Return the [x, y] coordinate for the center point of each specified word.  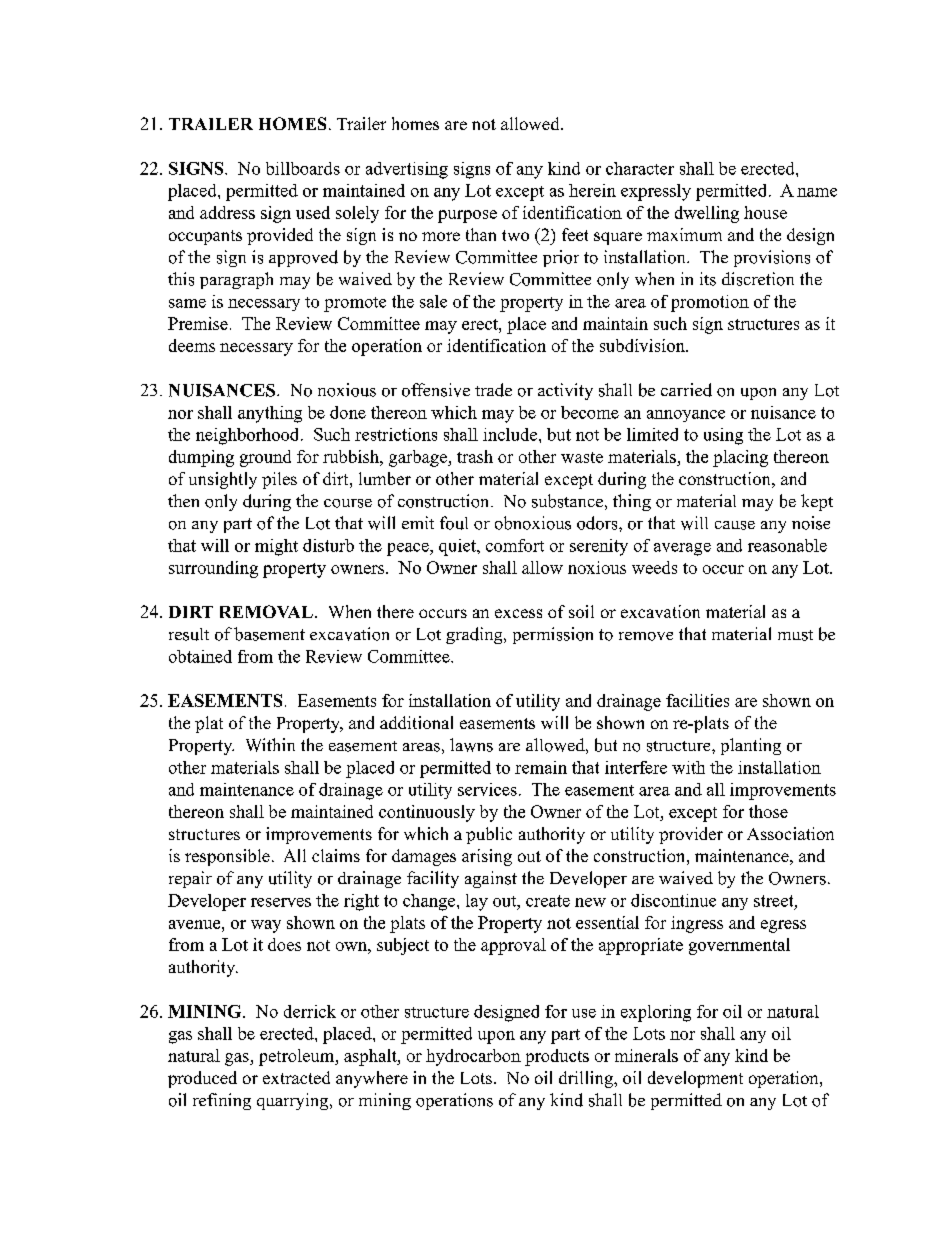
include [510, 434]
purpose [467, 216]
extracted [296, 1077]
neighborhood [249, 436]
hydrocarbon [473, 1057]
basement [269, 634]
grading [475, 635]
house [765, 212]
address [227, 212]
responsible [227, 857]
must [795, 635]
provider [691, 835]
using [723, 436]
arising [487, 857]
